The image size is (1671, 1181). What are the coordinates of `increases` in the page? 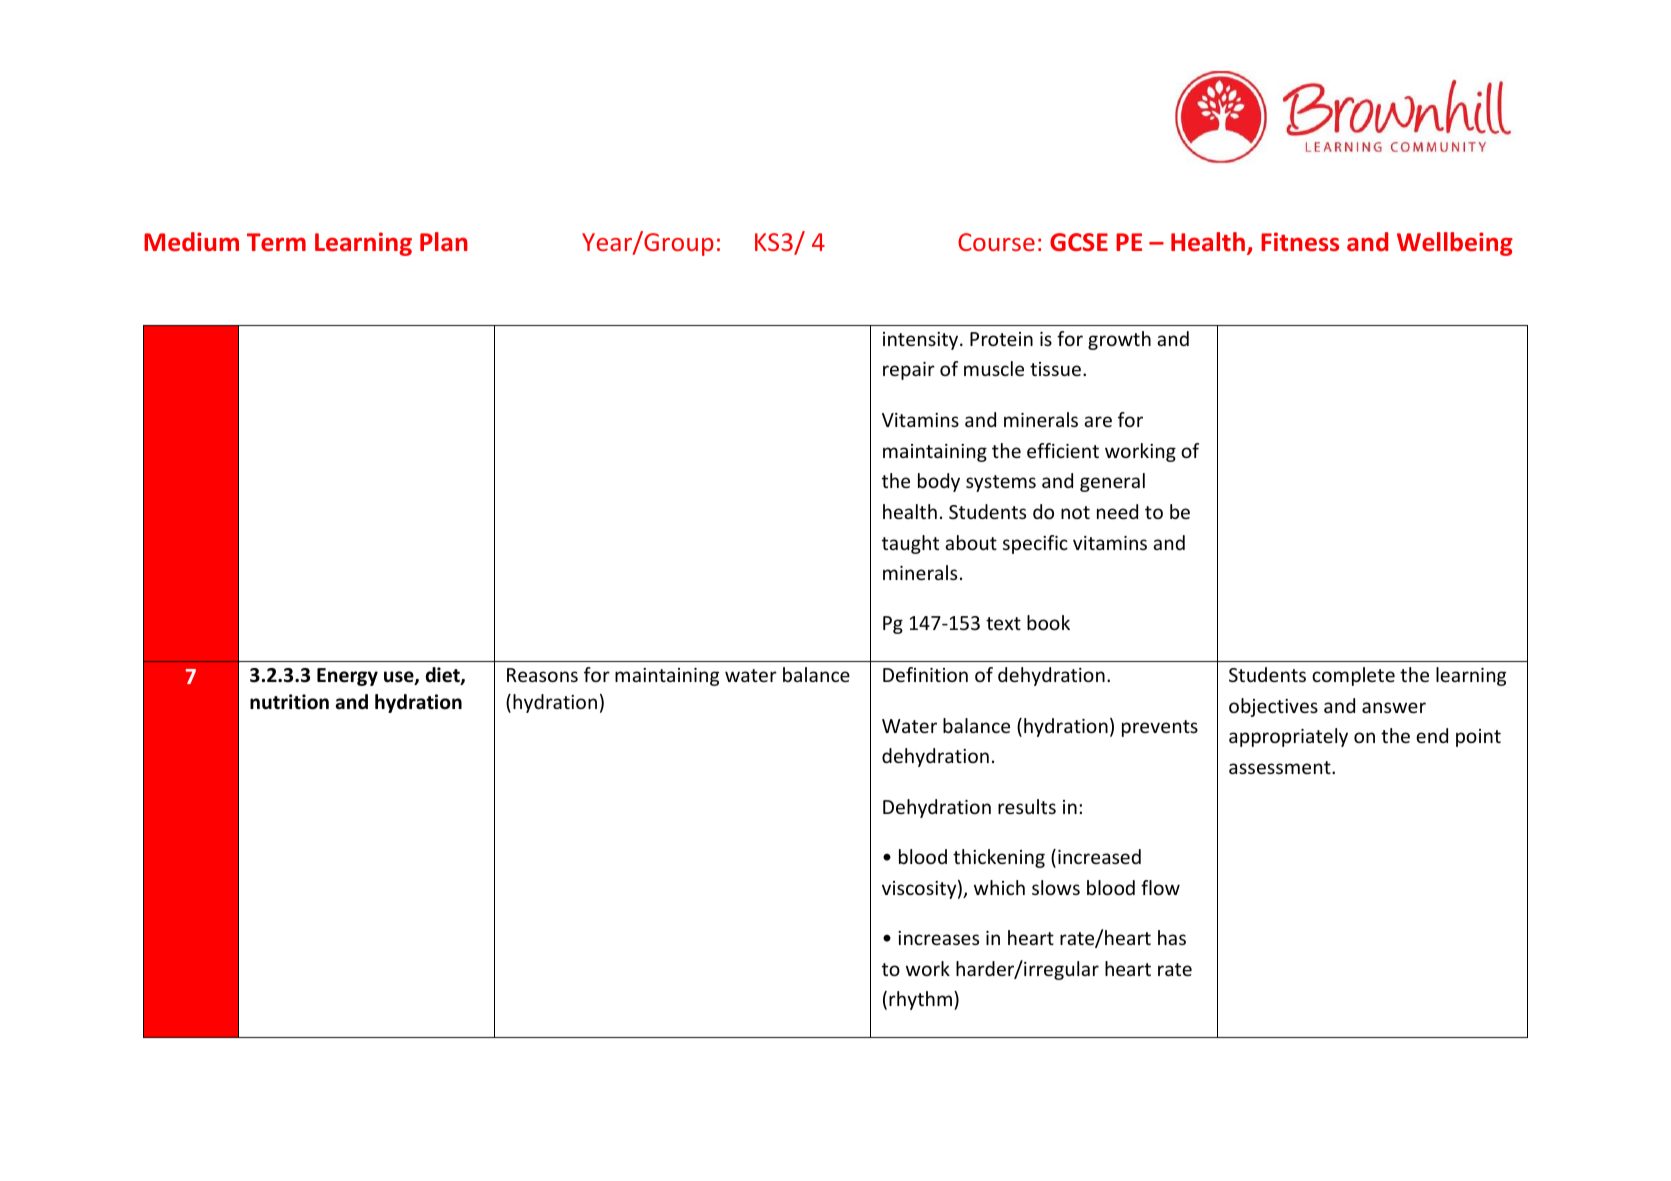 It's located at (938, 938).
